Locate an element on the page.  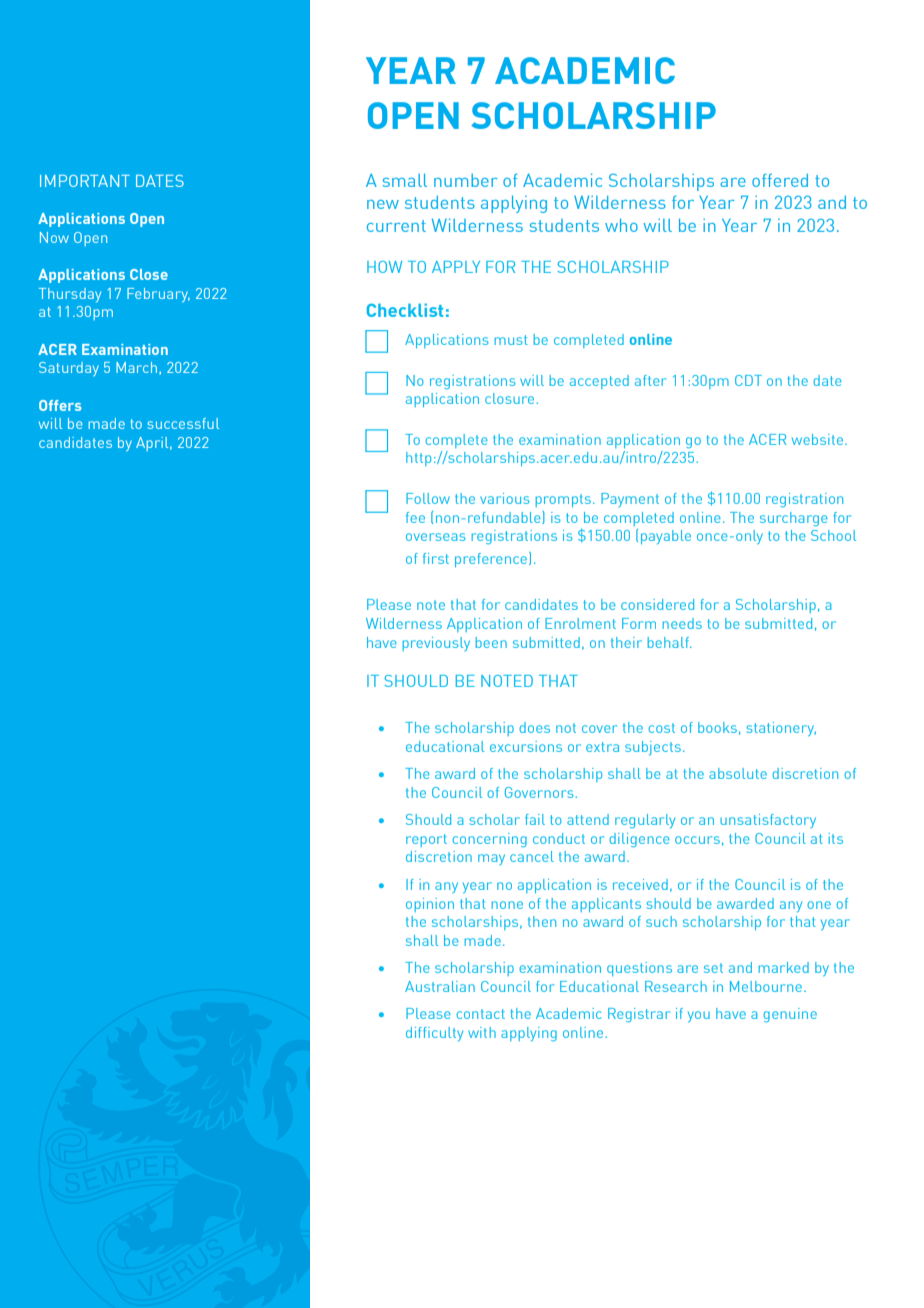
IMPORTANT is located at coordinates (85, 181).
